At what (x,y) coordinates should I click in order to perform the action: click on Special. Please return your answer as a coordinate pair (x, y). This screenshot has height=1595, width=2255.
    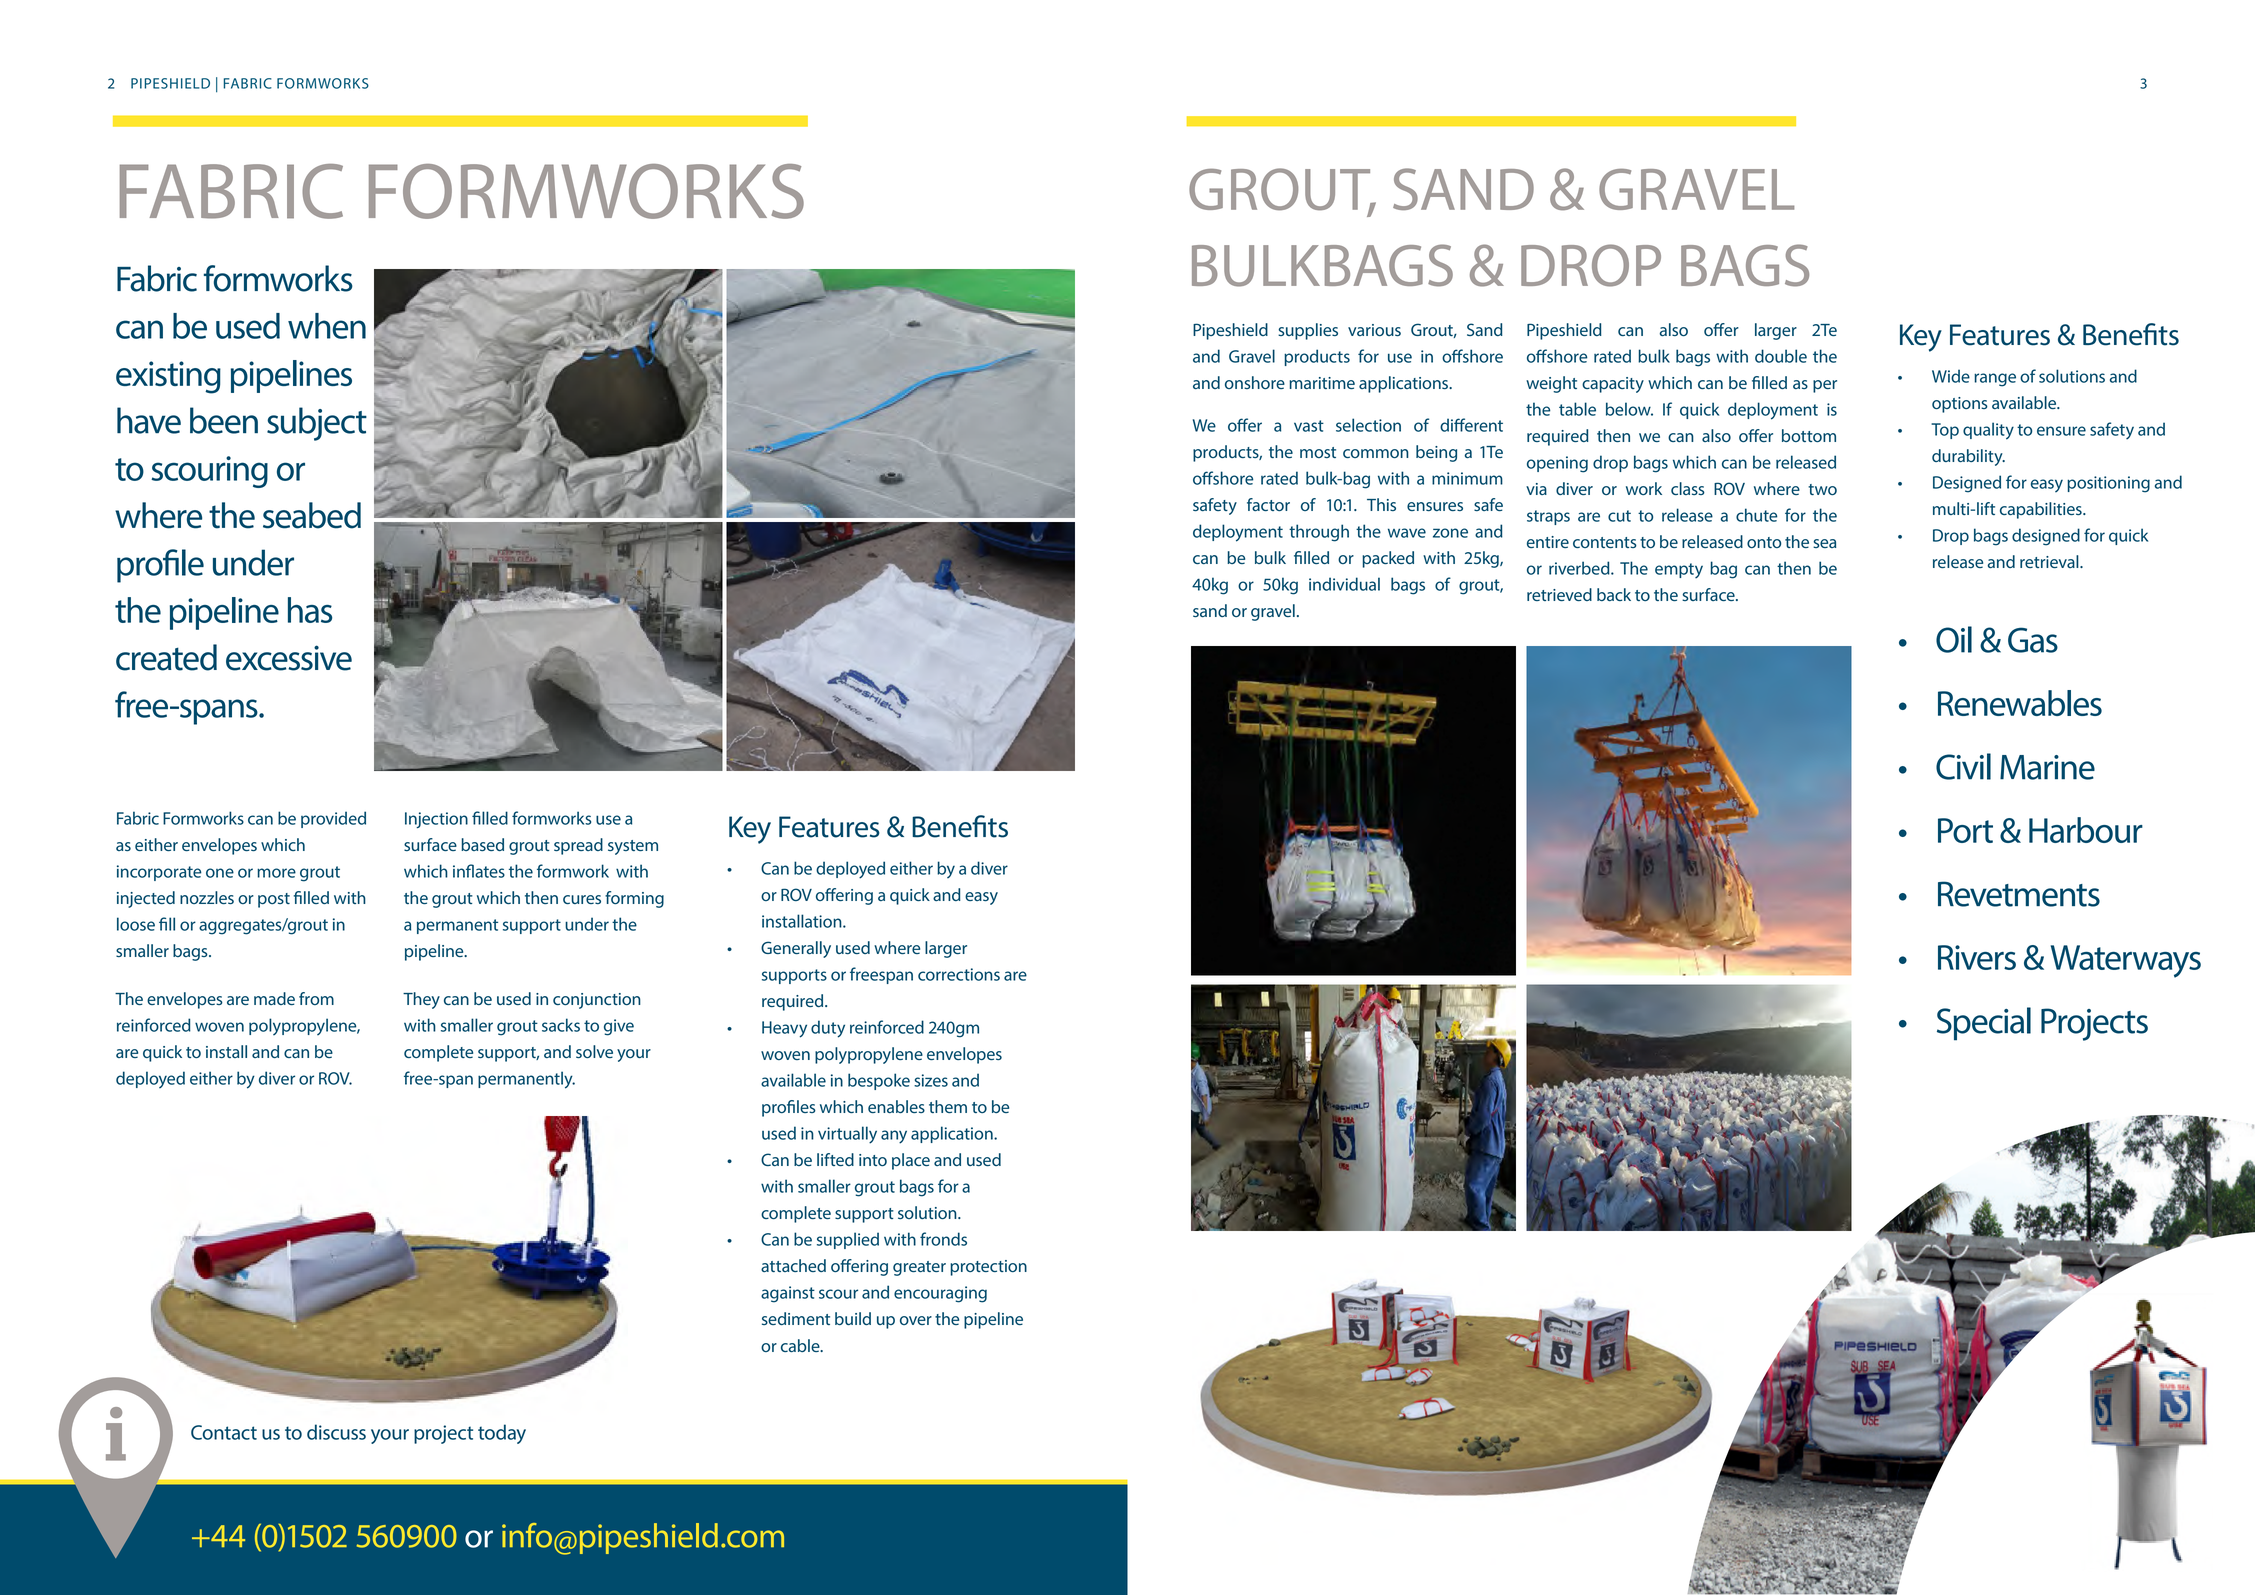
    Looking at the image, I should click on (1984, 1024).
